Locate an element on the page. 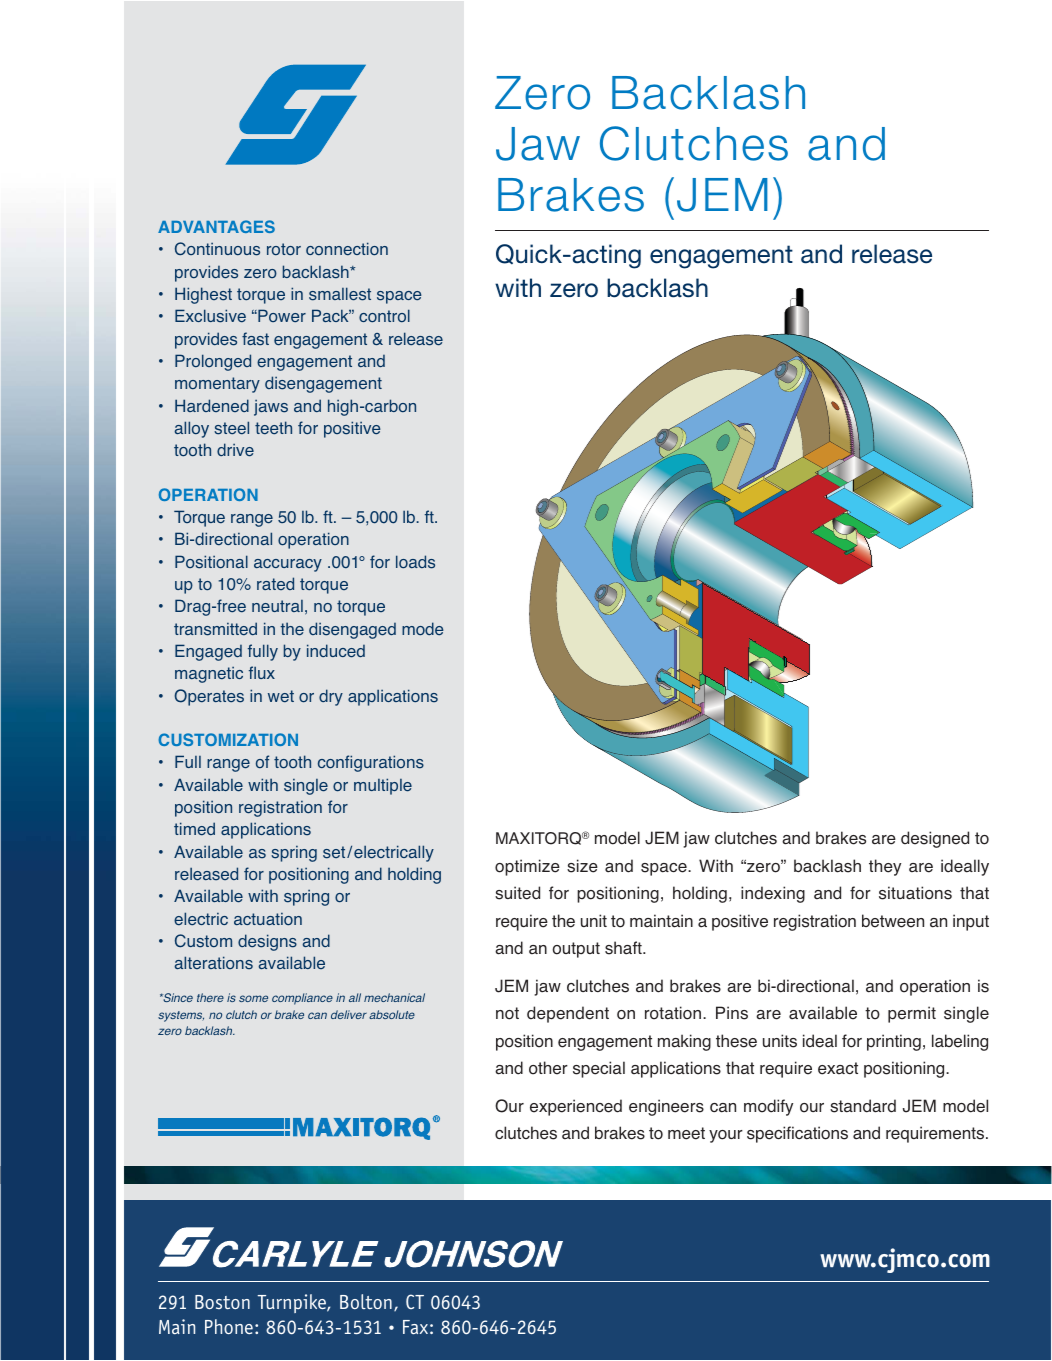  loads is located at coordinates (415, 562).
